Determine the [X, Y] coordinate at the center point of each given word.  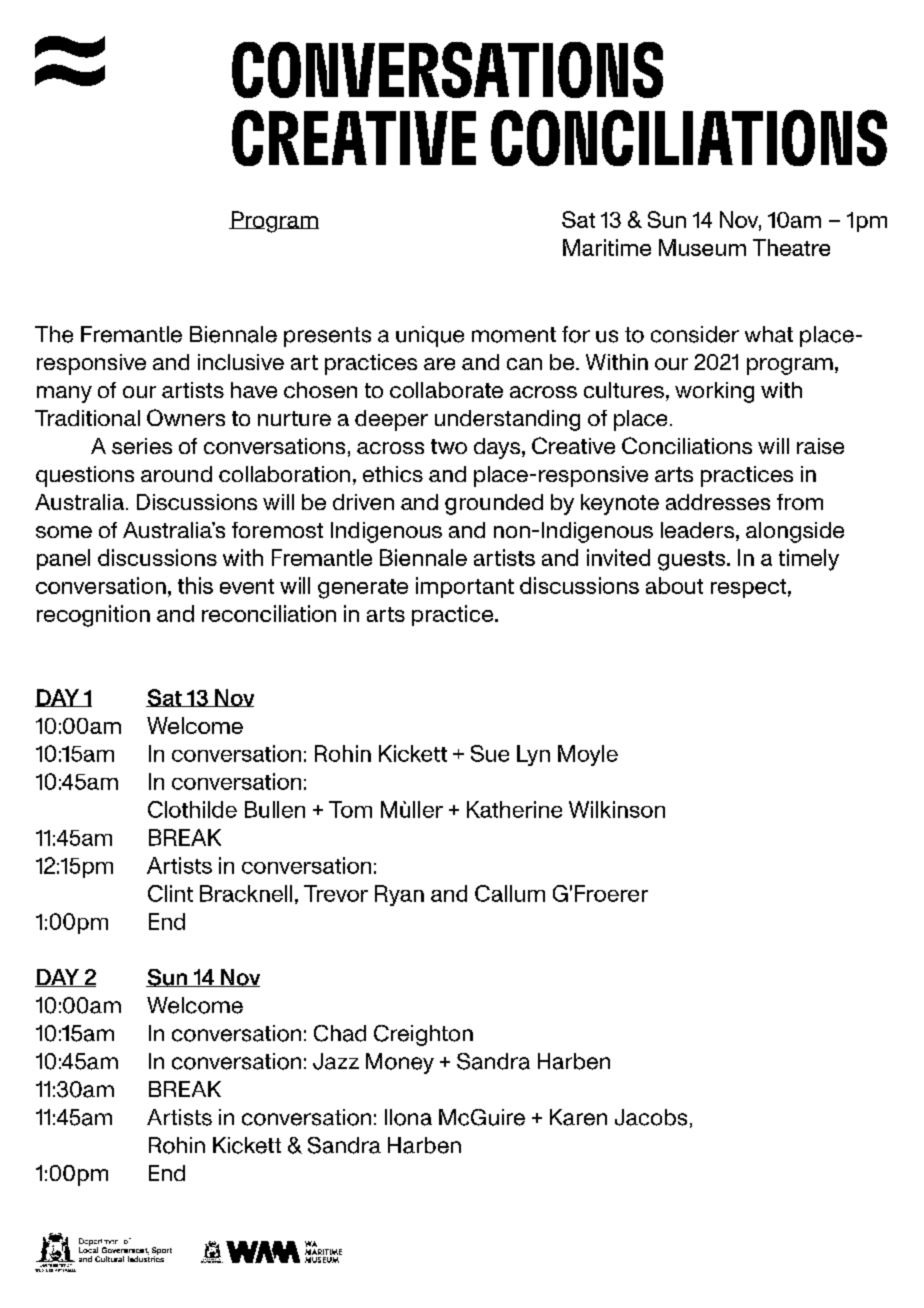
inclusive [241, 362]
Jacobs [651, 1117]
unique [430, 336]
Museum [702, 247]
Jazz [336, 1061]
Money [400, 1063]
